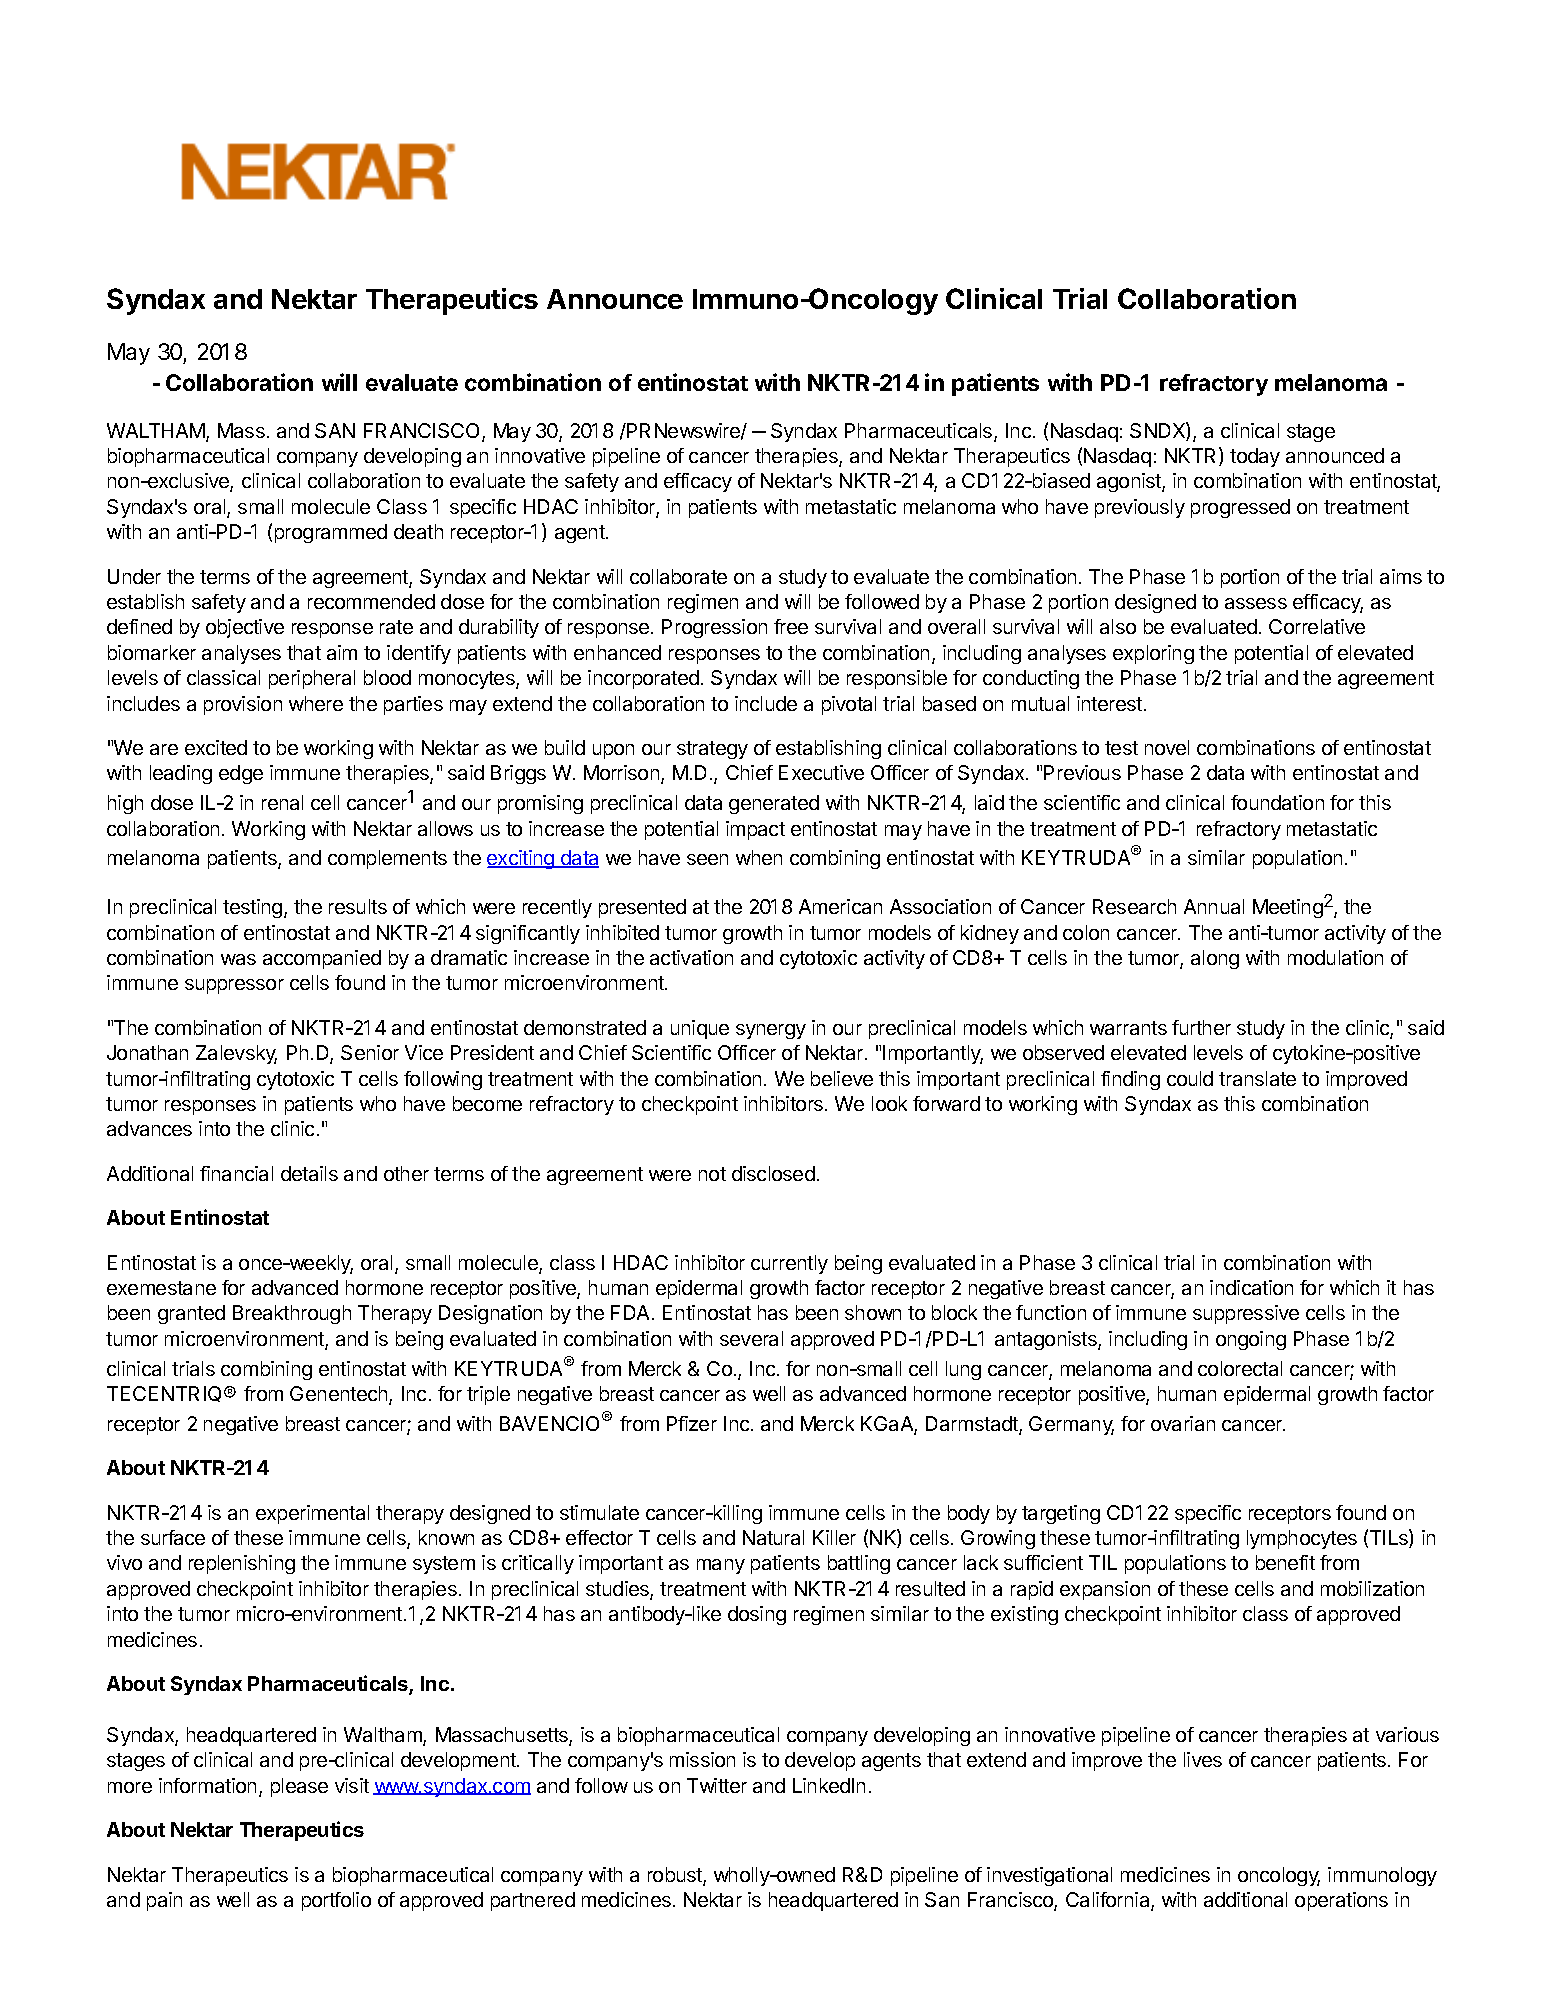 This screenshot has height=2011, width=1554. What do you see at coordinates (773, 1537) in the screenshot?
I see `Natural` at bounding box center [773, 1537].
